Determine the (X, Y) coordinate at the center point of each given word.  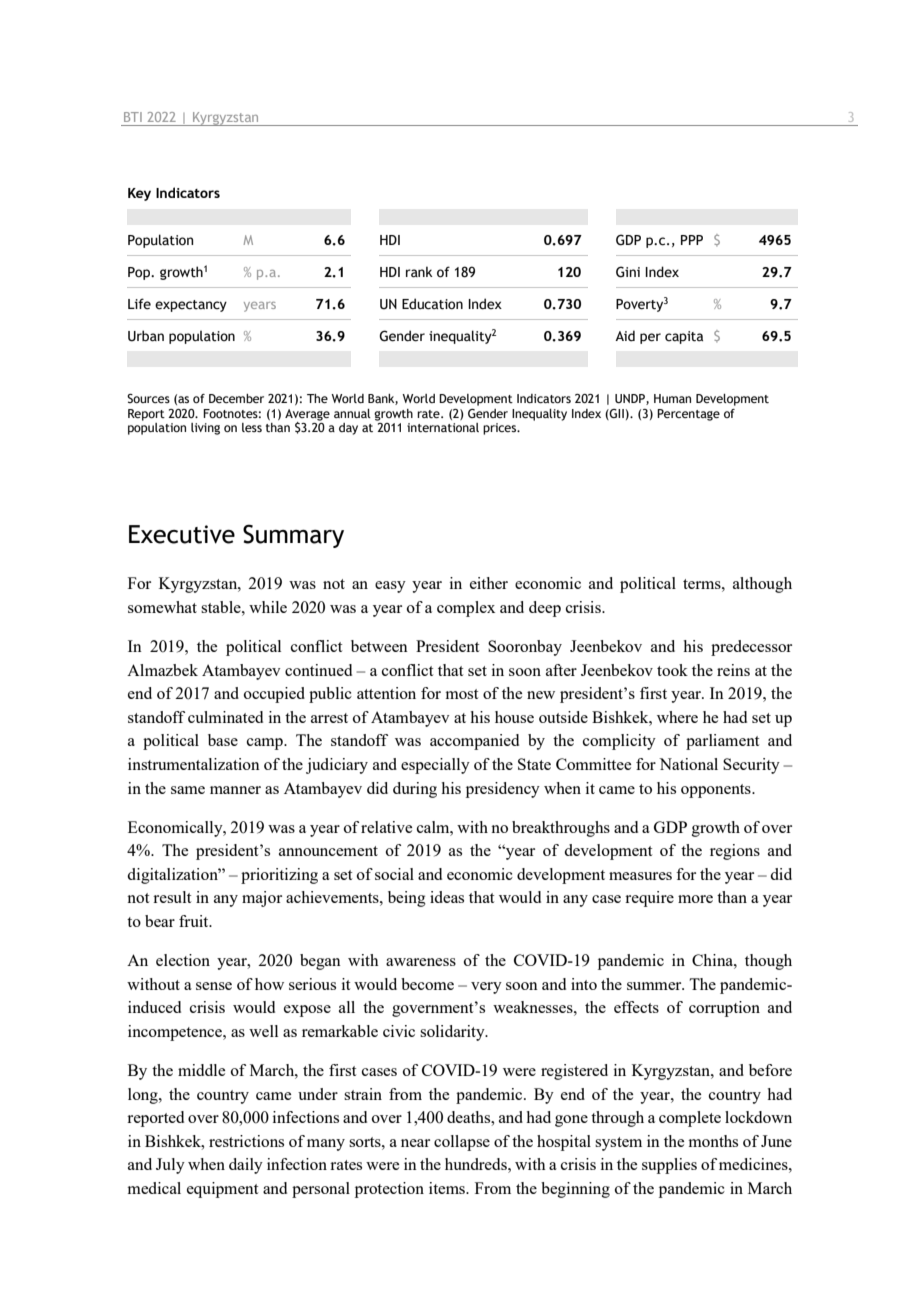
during (415, 790)
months (713, 1141)
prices (501, 429)
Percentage (688, 415)
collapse (462, 1143)
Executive (182, 534)
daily (246, 1166)
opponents (717, 791)
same (188, 790)
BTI (133, 117)
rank (419, 272)
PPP (692, 240)
